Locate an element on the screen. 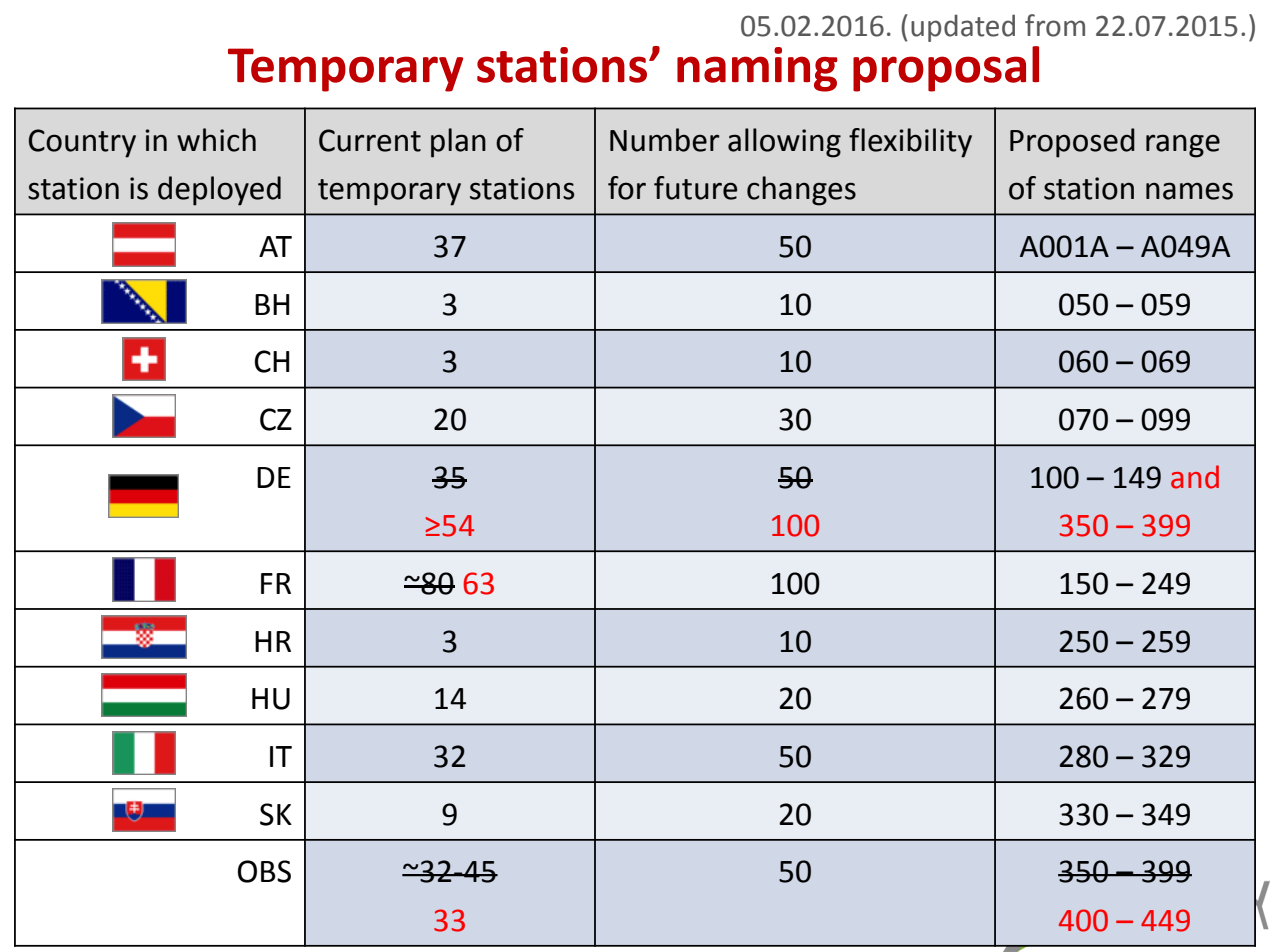 Image resolution: width=1270 pixels, height=952 pixels. OBS is located at coordinates (264, 871).
